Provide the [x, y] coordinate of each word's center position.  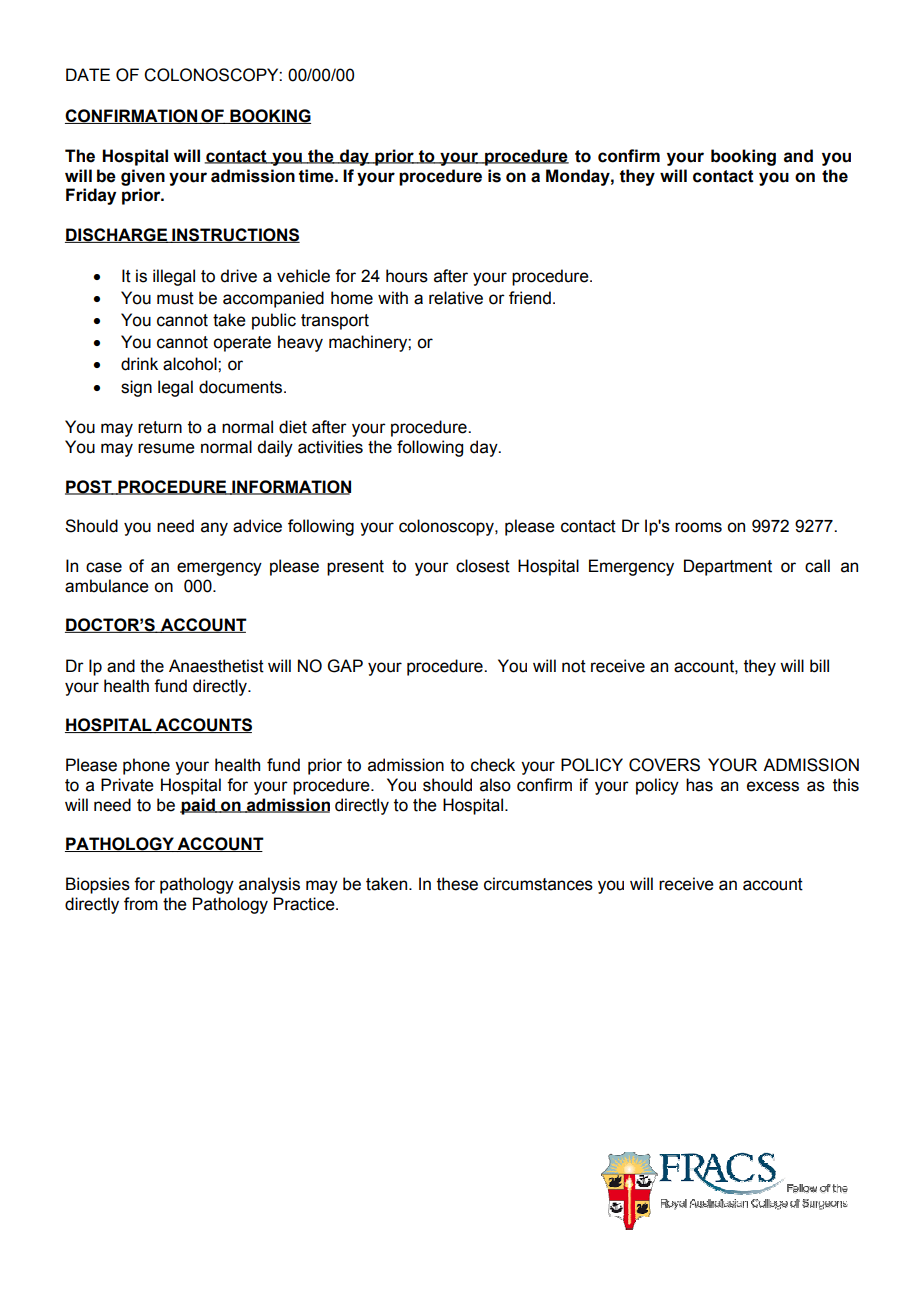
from [141, 904]
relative [456, 298]
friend [530, 298]
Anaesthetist [216, 666]
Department [728, 567]
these [457, 884]
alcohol [191, 364]
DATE [88, 74]
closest [483, 566]
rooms [698, 527]
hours [407, 276]
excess [773, 786]
